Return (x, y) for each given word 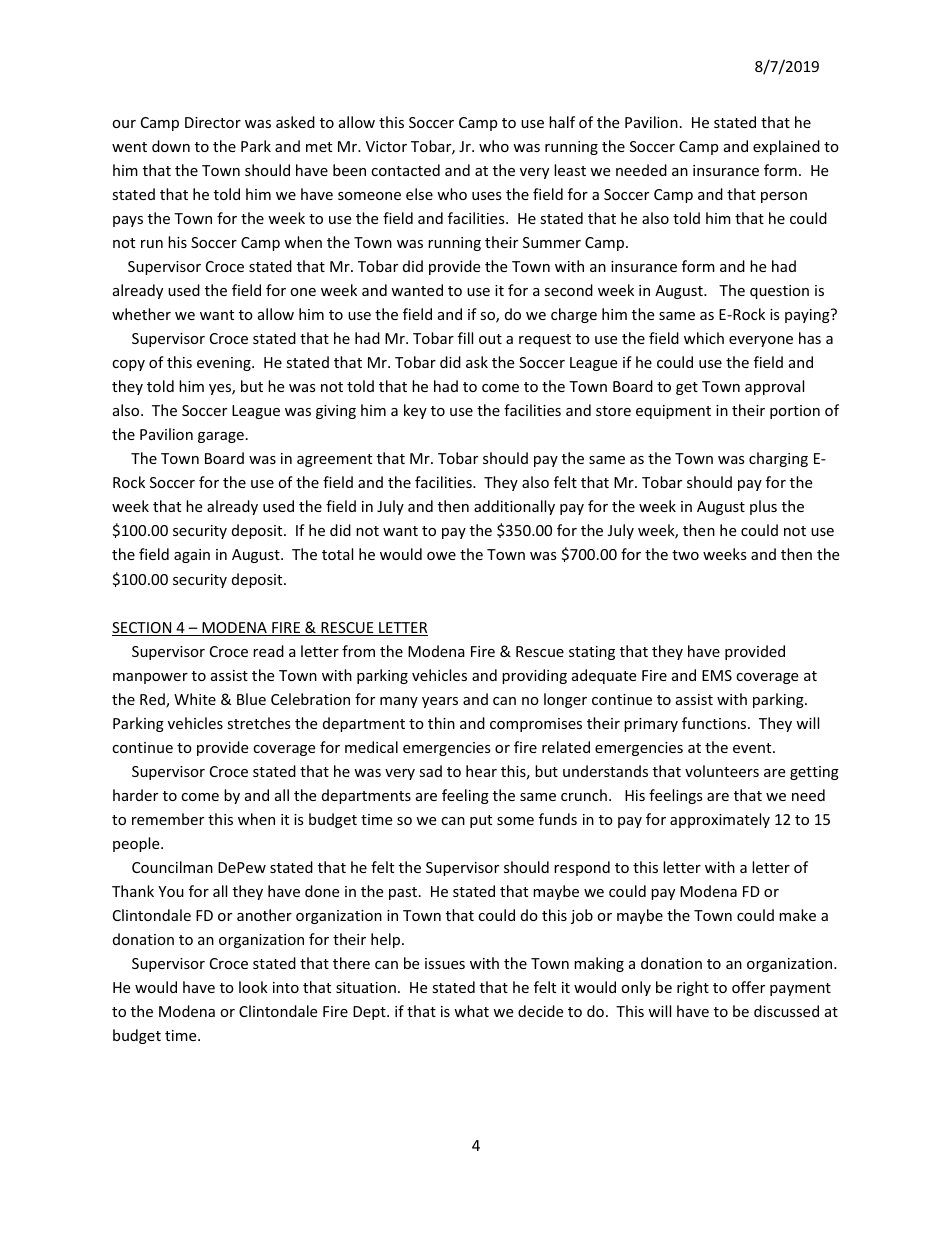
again (192, 556)
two (685, 555)
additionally (514, 507)
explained (786, 147)
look (253, 987)
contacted (405, 170)
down (171, 146)
